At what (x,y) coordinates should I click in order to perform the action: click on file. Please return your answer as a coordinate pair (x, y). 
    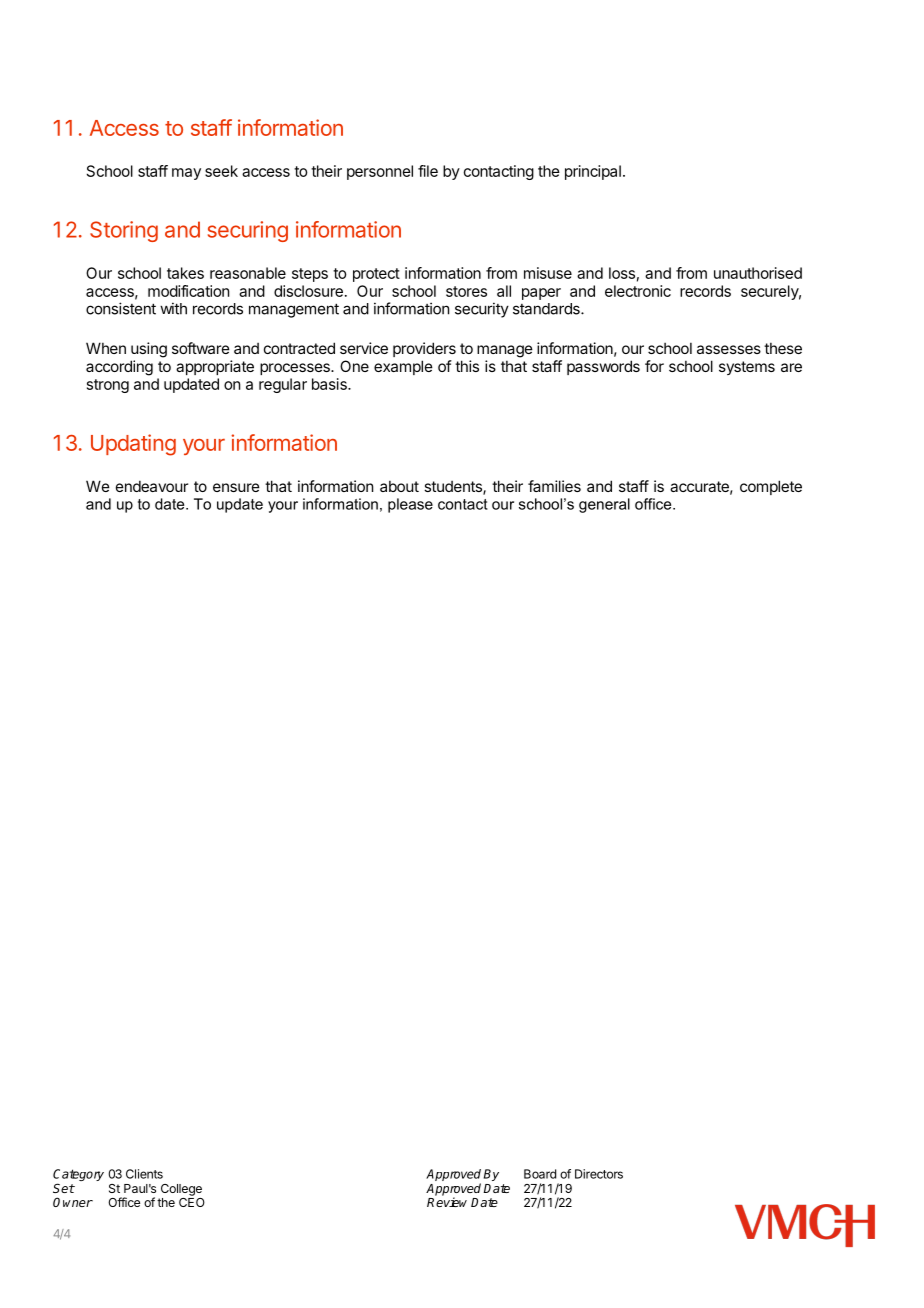
    Looking at the image, I should click on (428, 171).
